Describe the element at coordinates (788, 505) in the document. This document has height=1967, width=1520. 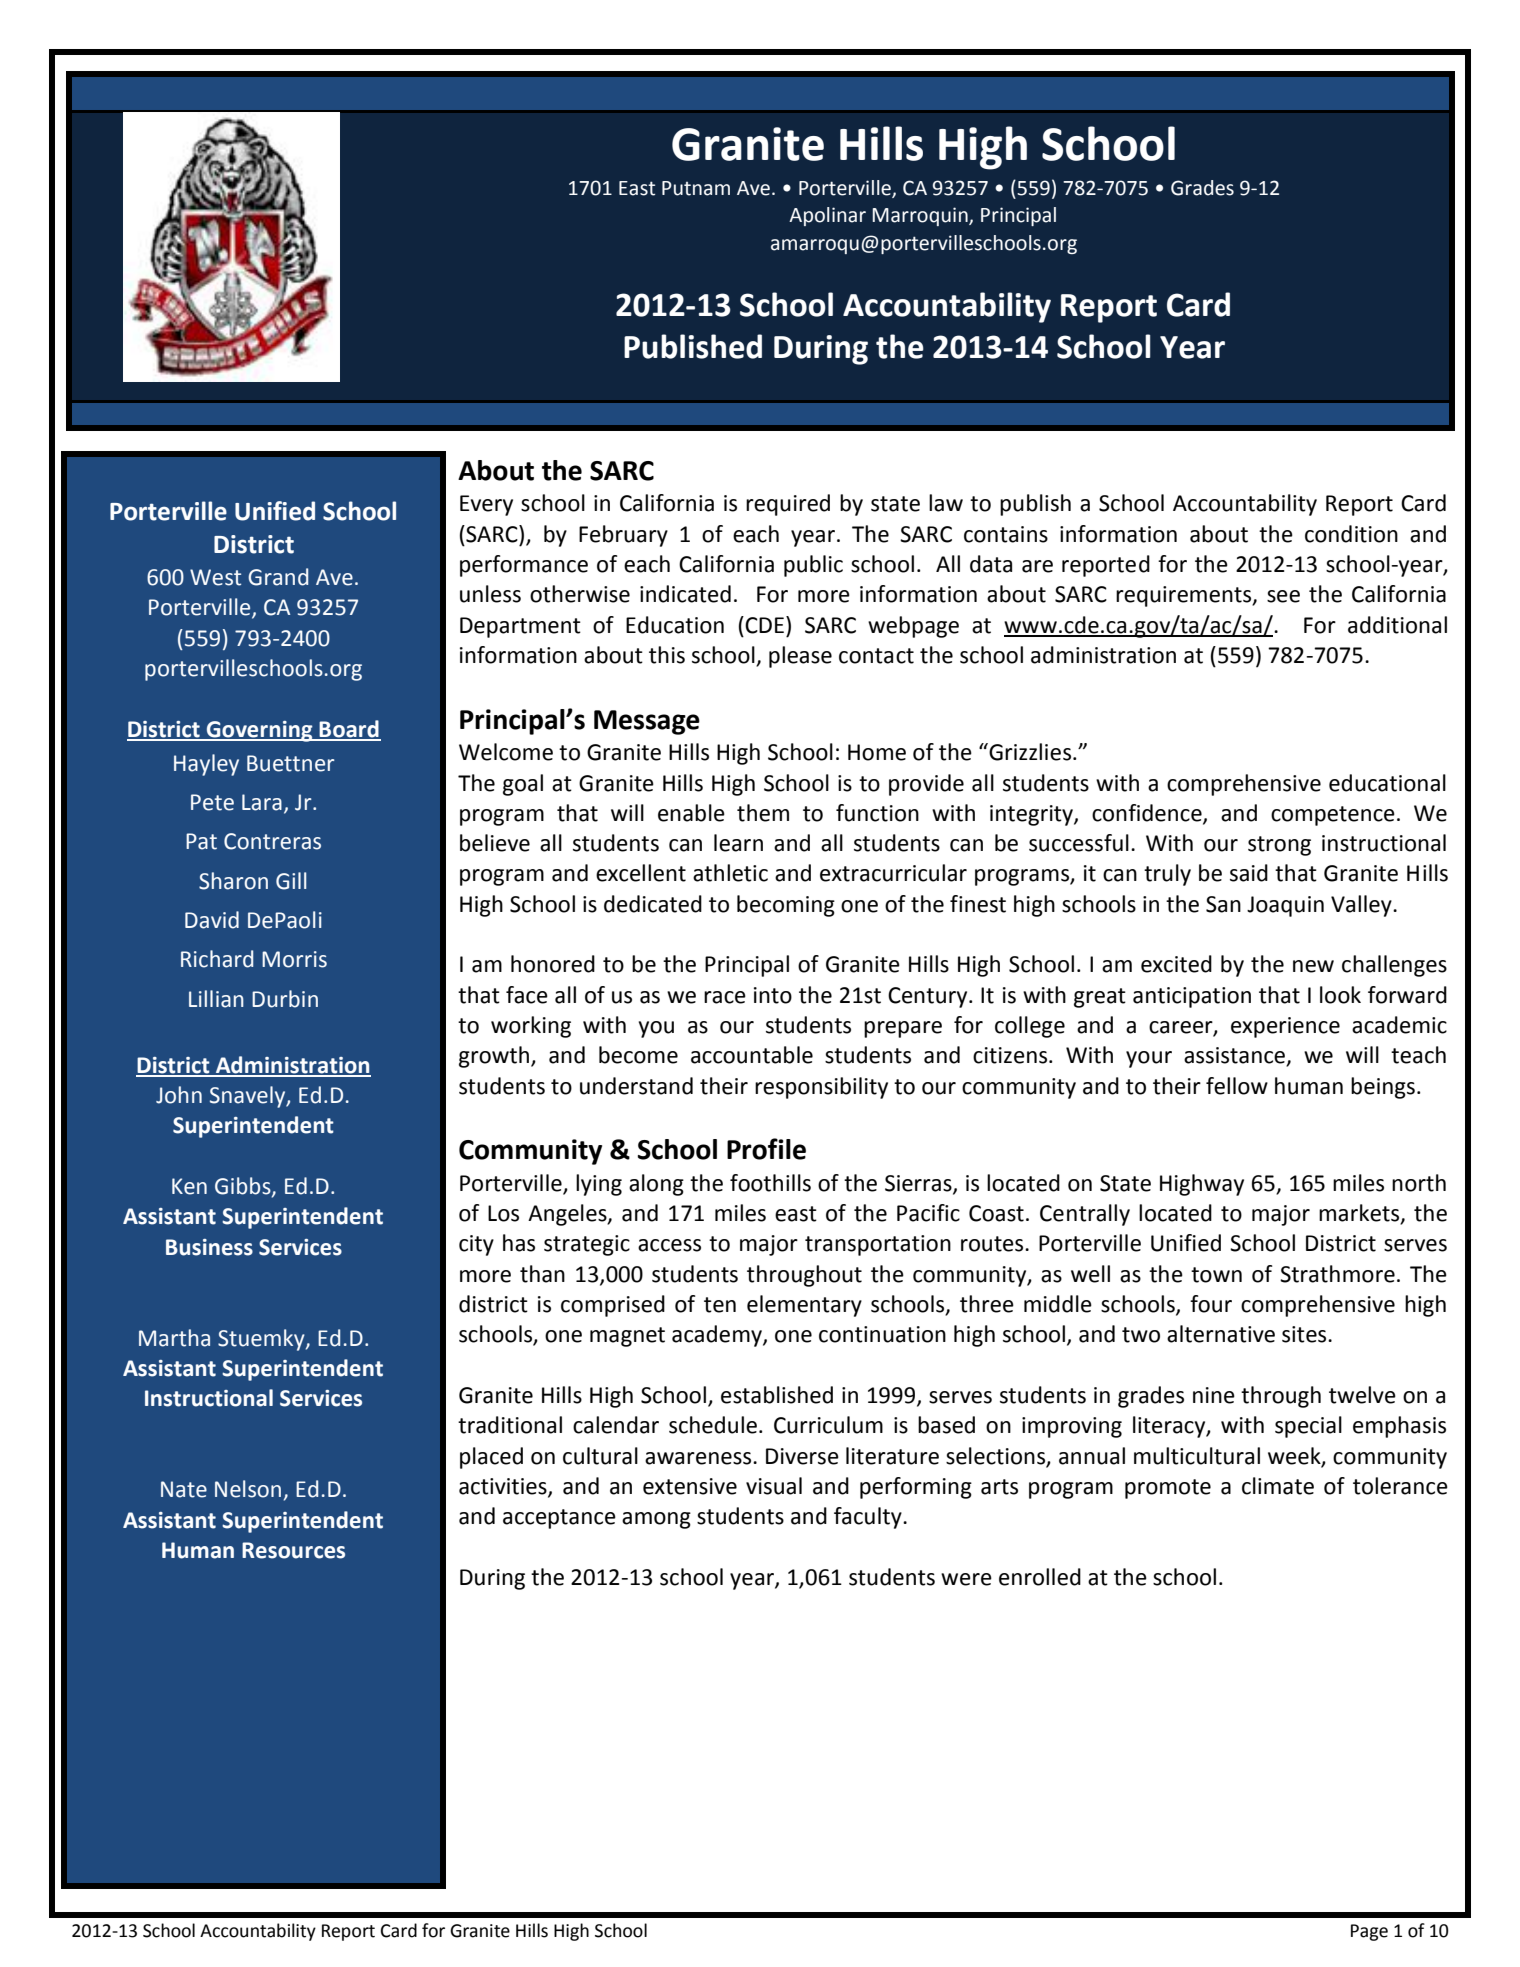
I see `required` at that location.
